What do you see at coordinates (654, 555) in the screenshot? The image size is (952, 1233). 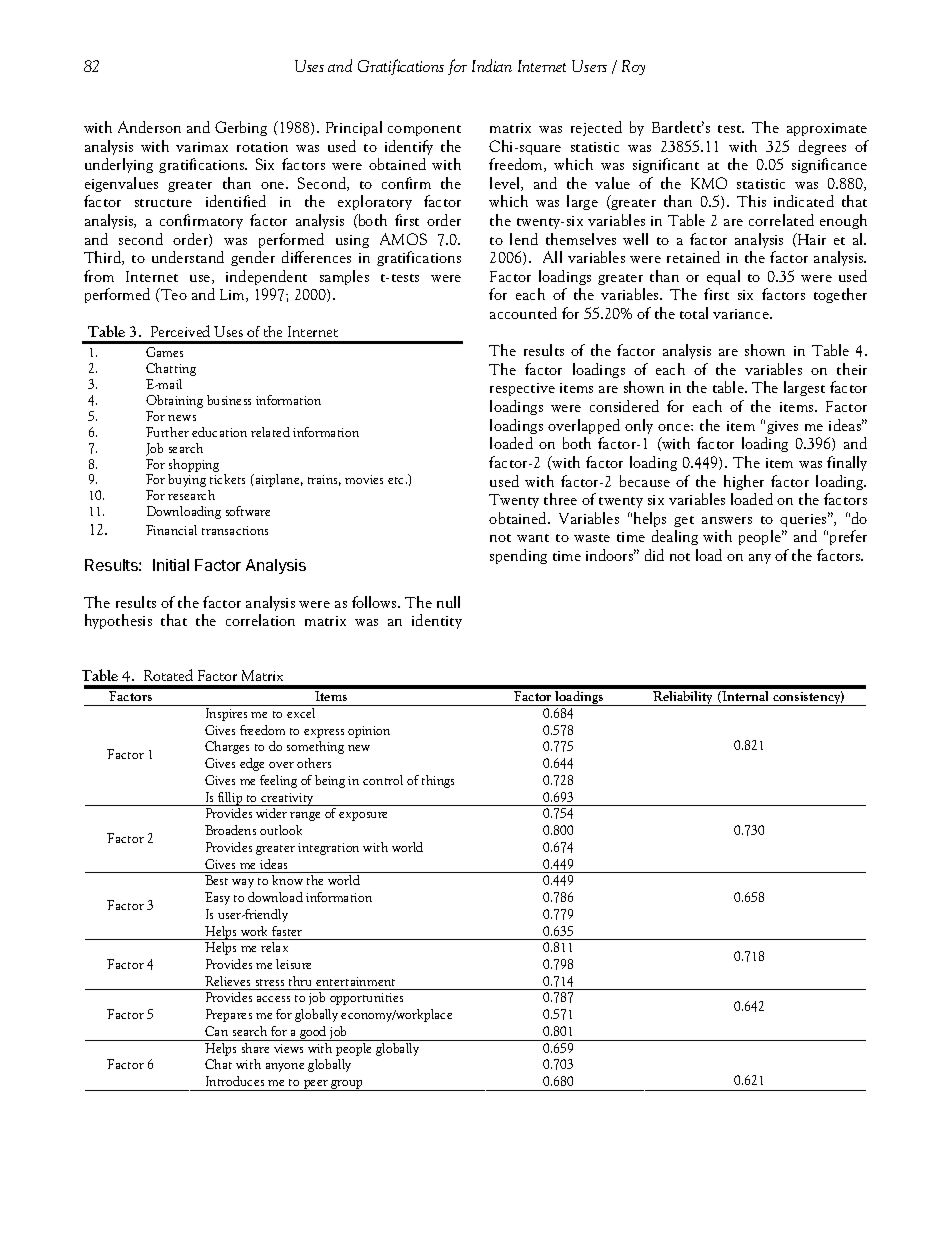 I see `did` at bounding box center [654, 555].
